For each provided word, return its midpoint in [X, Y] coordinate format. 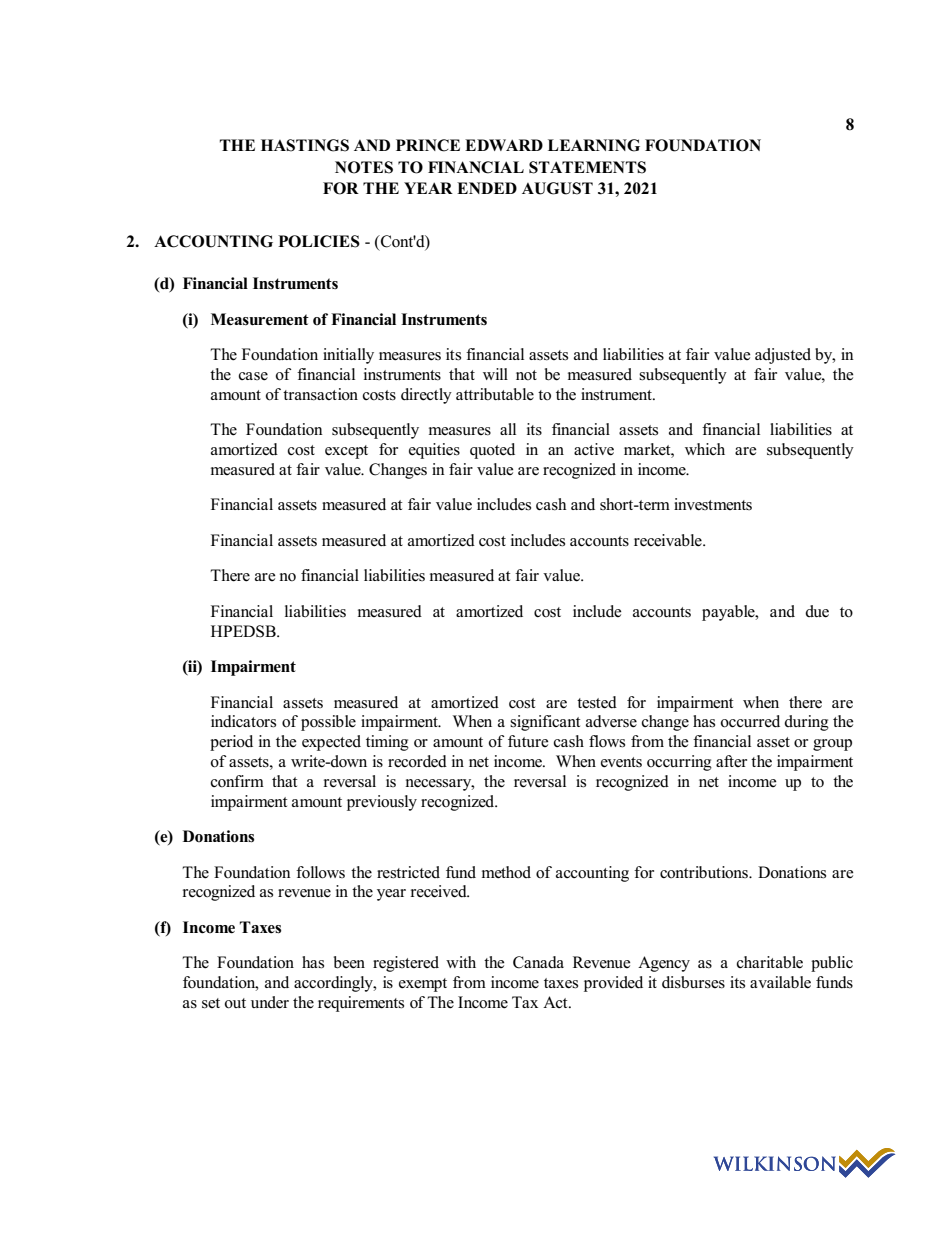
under [270, 1002]
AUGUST [557, 188]
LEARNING [594, 145]
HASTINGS [305, 145]
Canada [538, 962]
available [780, 982]
